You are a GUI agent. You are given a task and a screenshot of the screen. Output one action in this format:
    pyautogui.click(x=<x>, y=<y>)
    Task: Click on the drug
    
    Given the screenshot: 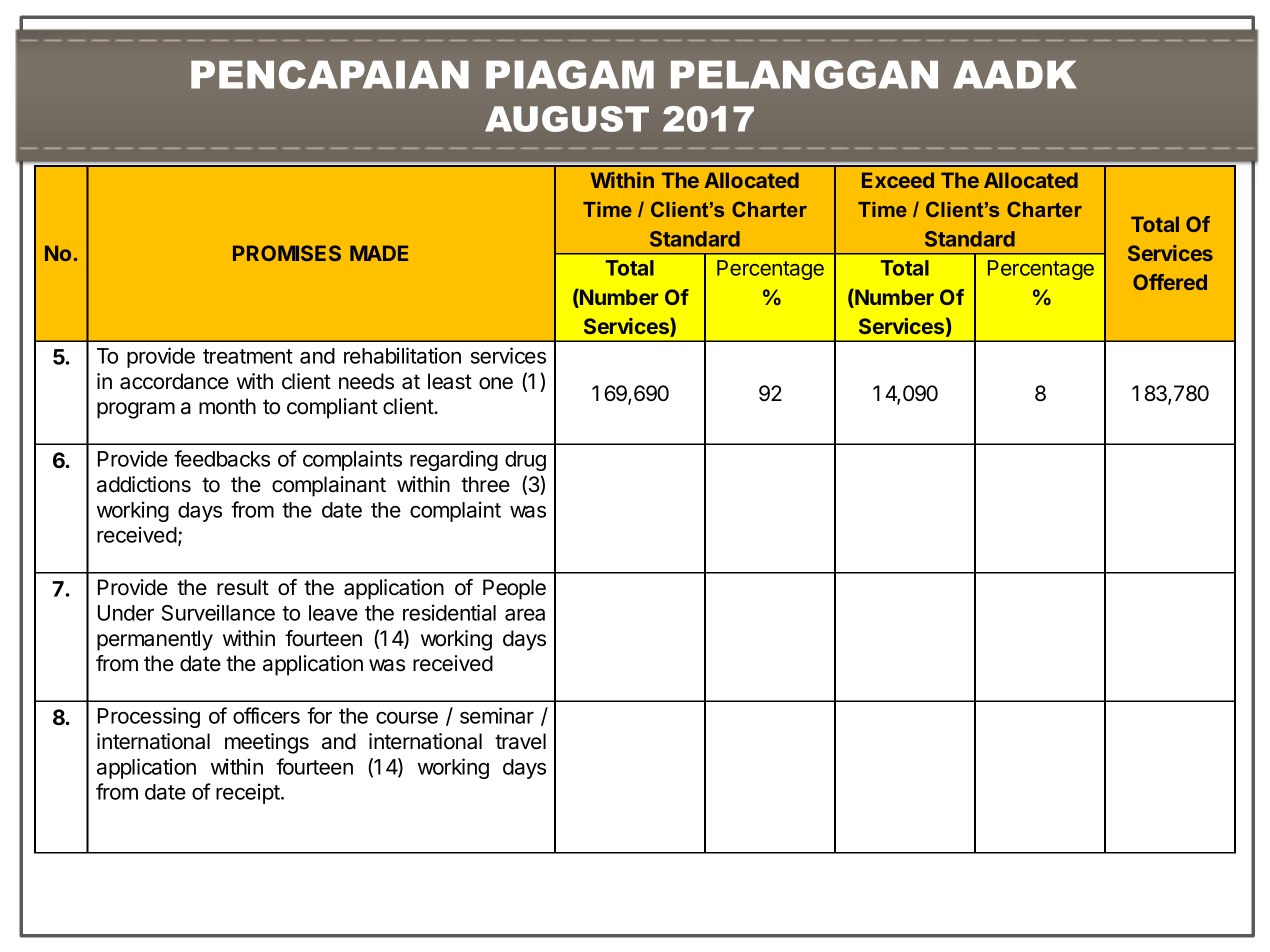 What is the action you would take?
    pyautogui.click(x=525, y=461)
